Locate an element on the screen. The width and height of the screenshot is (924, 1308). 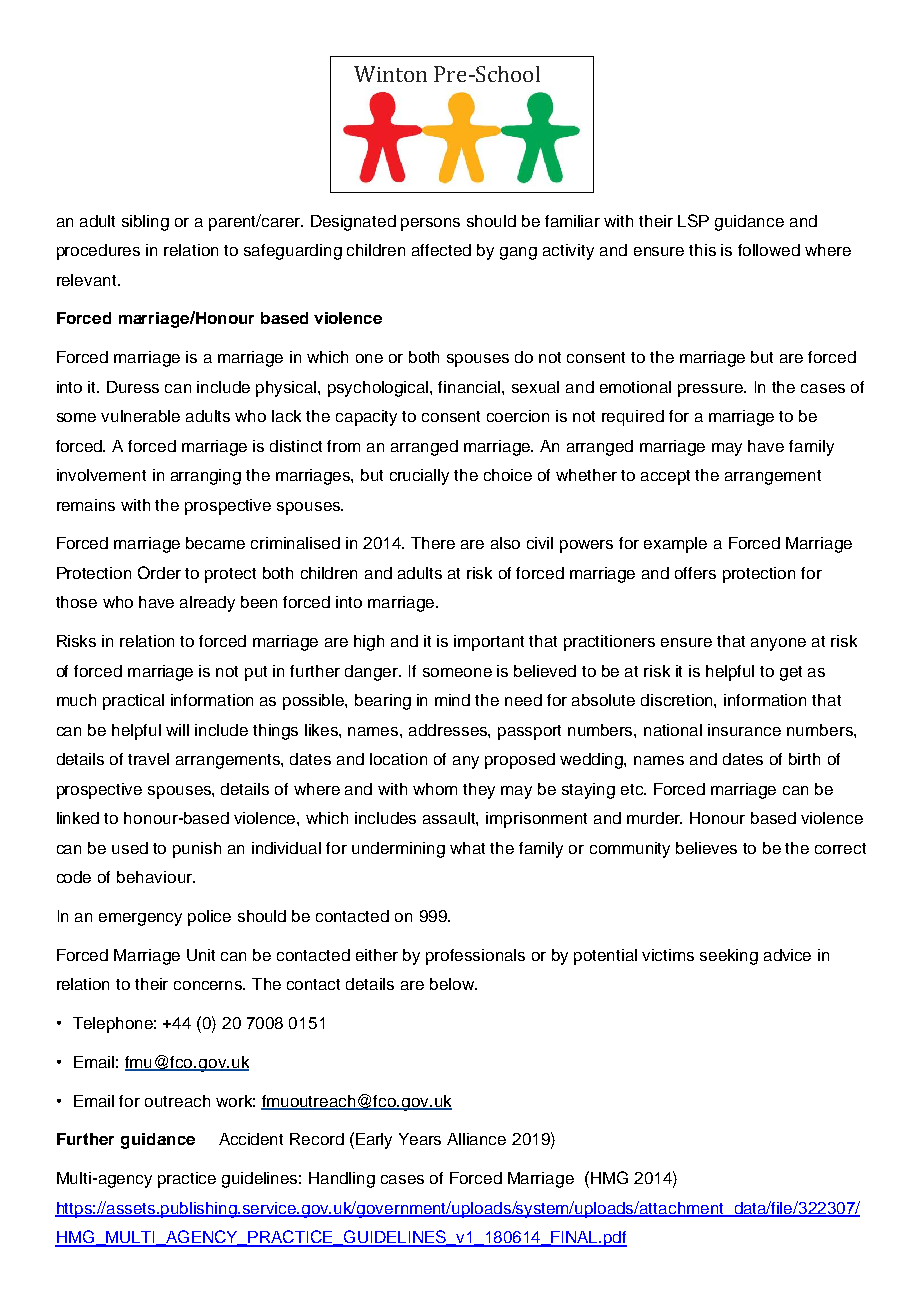
followed is located at coordinates (769, 250).
